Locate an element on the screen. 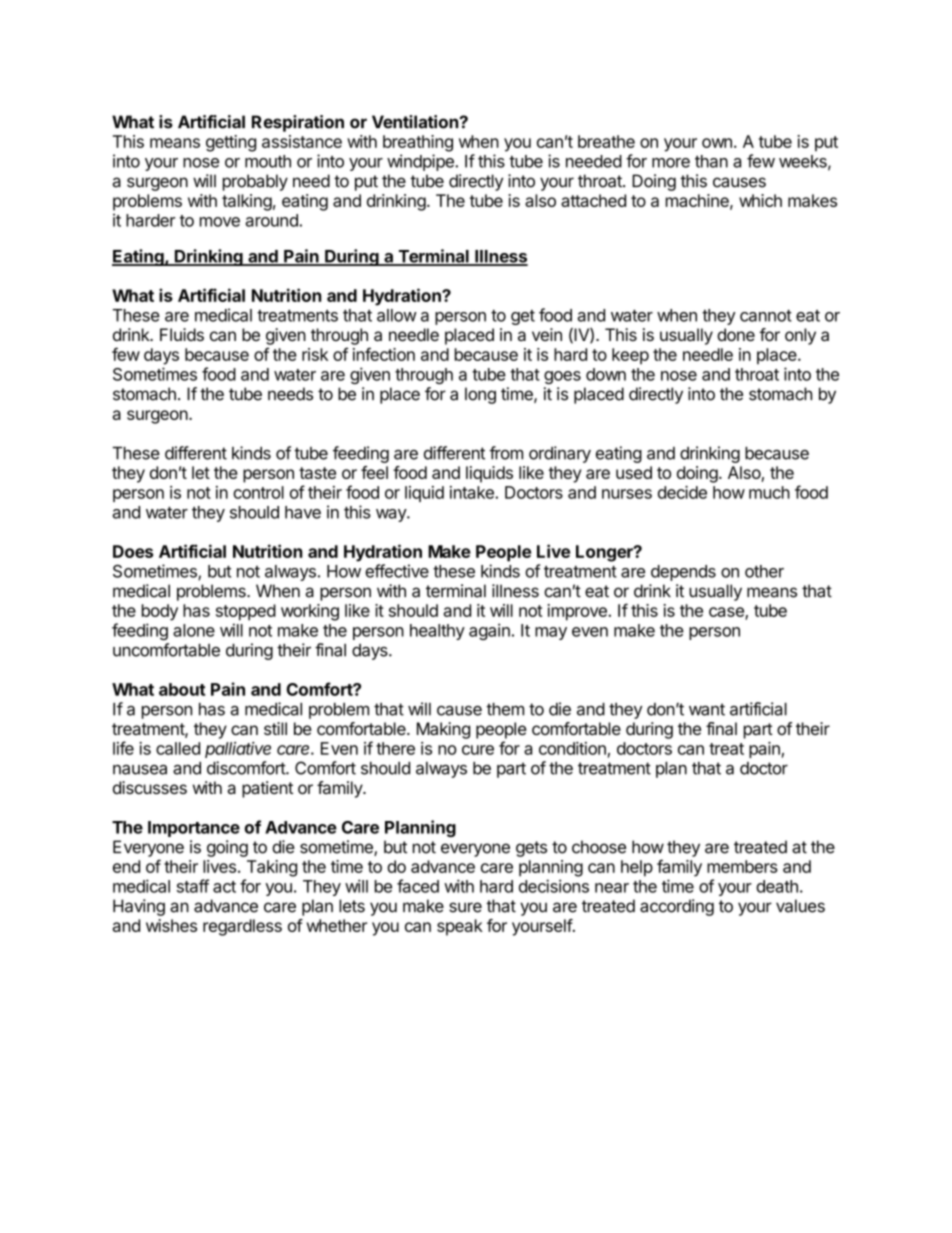 This screenshot has height=1233, width=952. alone is located at coordinates (194, 630).
